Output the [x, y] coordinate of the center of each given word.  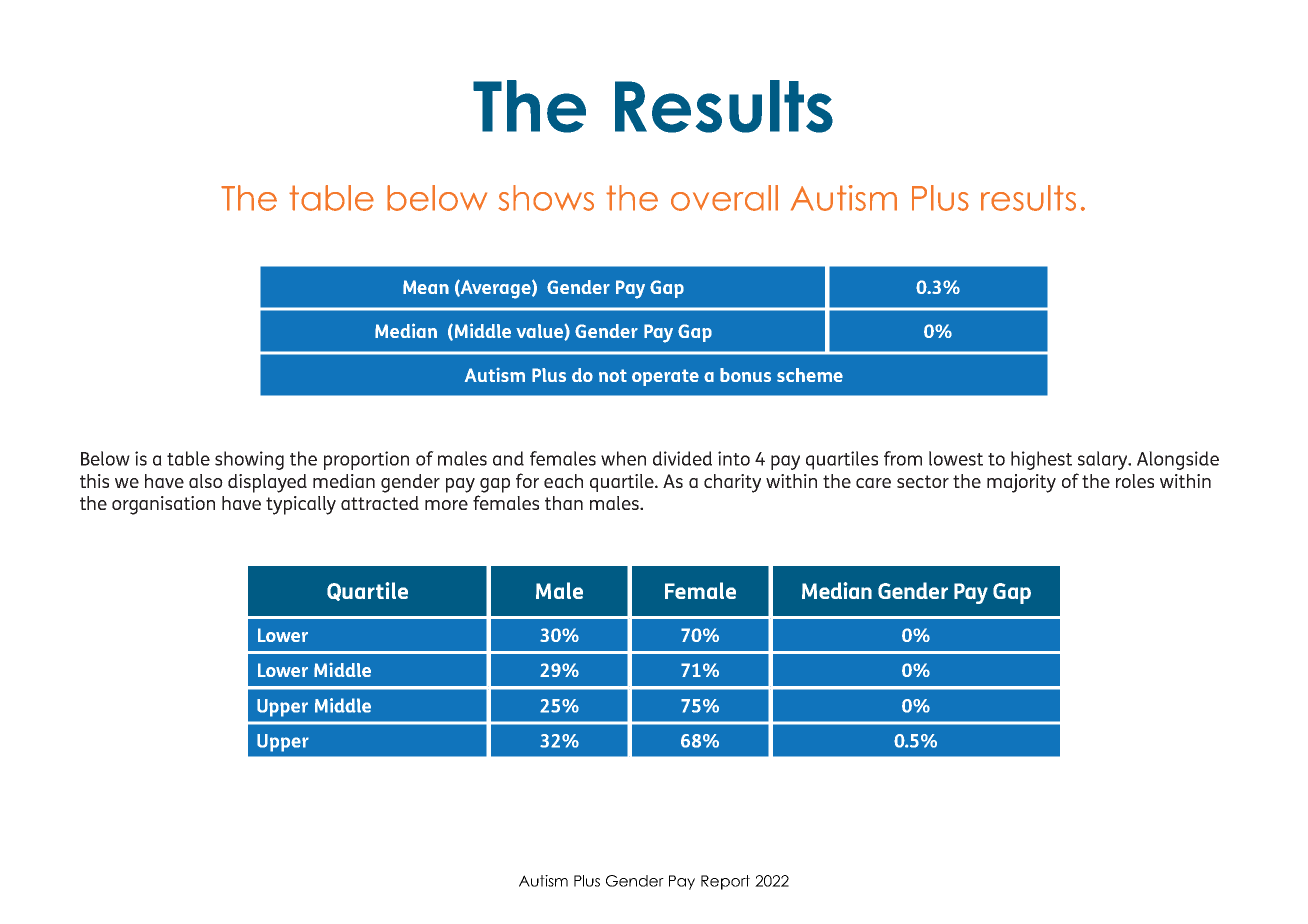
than [564, 503]
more [446, 505]
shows [546, 198]
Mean [426, 287]
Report [725, 882]
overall [724, 198]
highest [1041, 460]
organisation [163, 505]
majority [1021, 483]
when [623, 458]
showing [249, 460]
